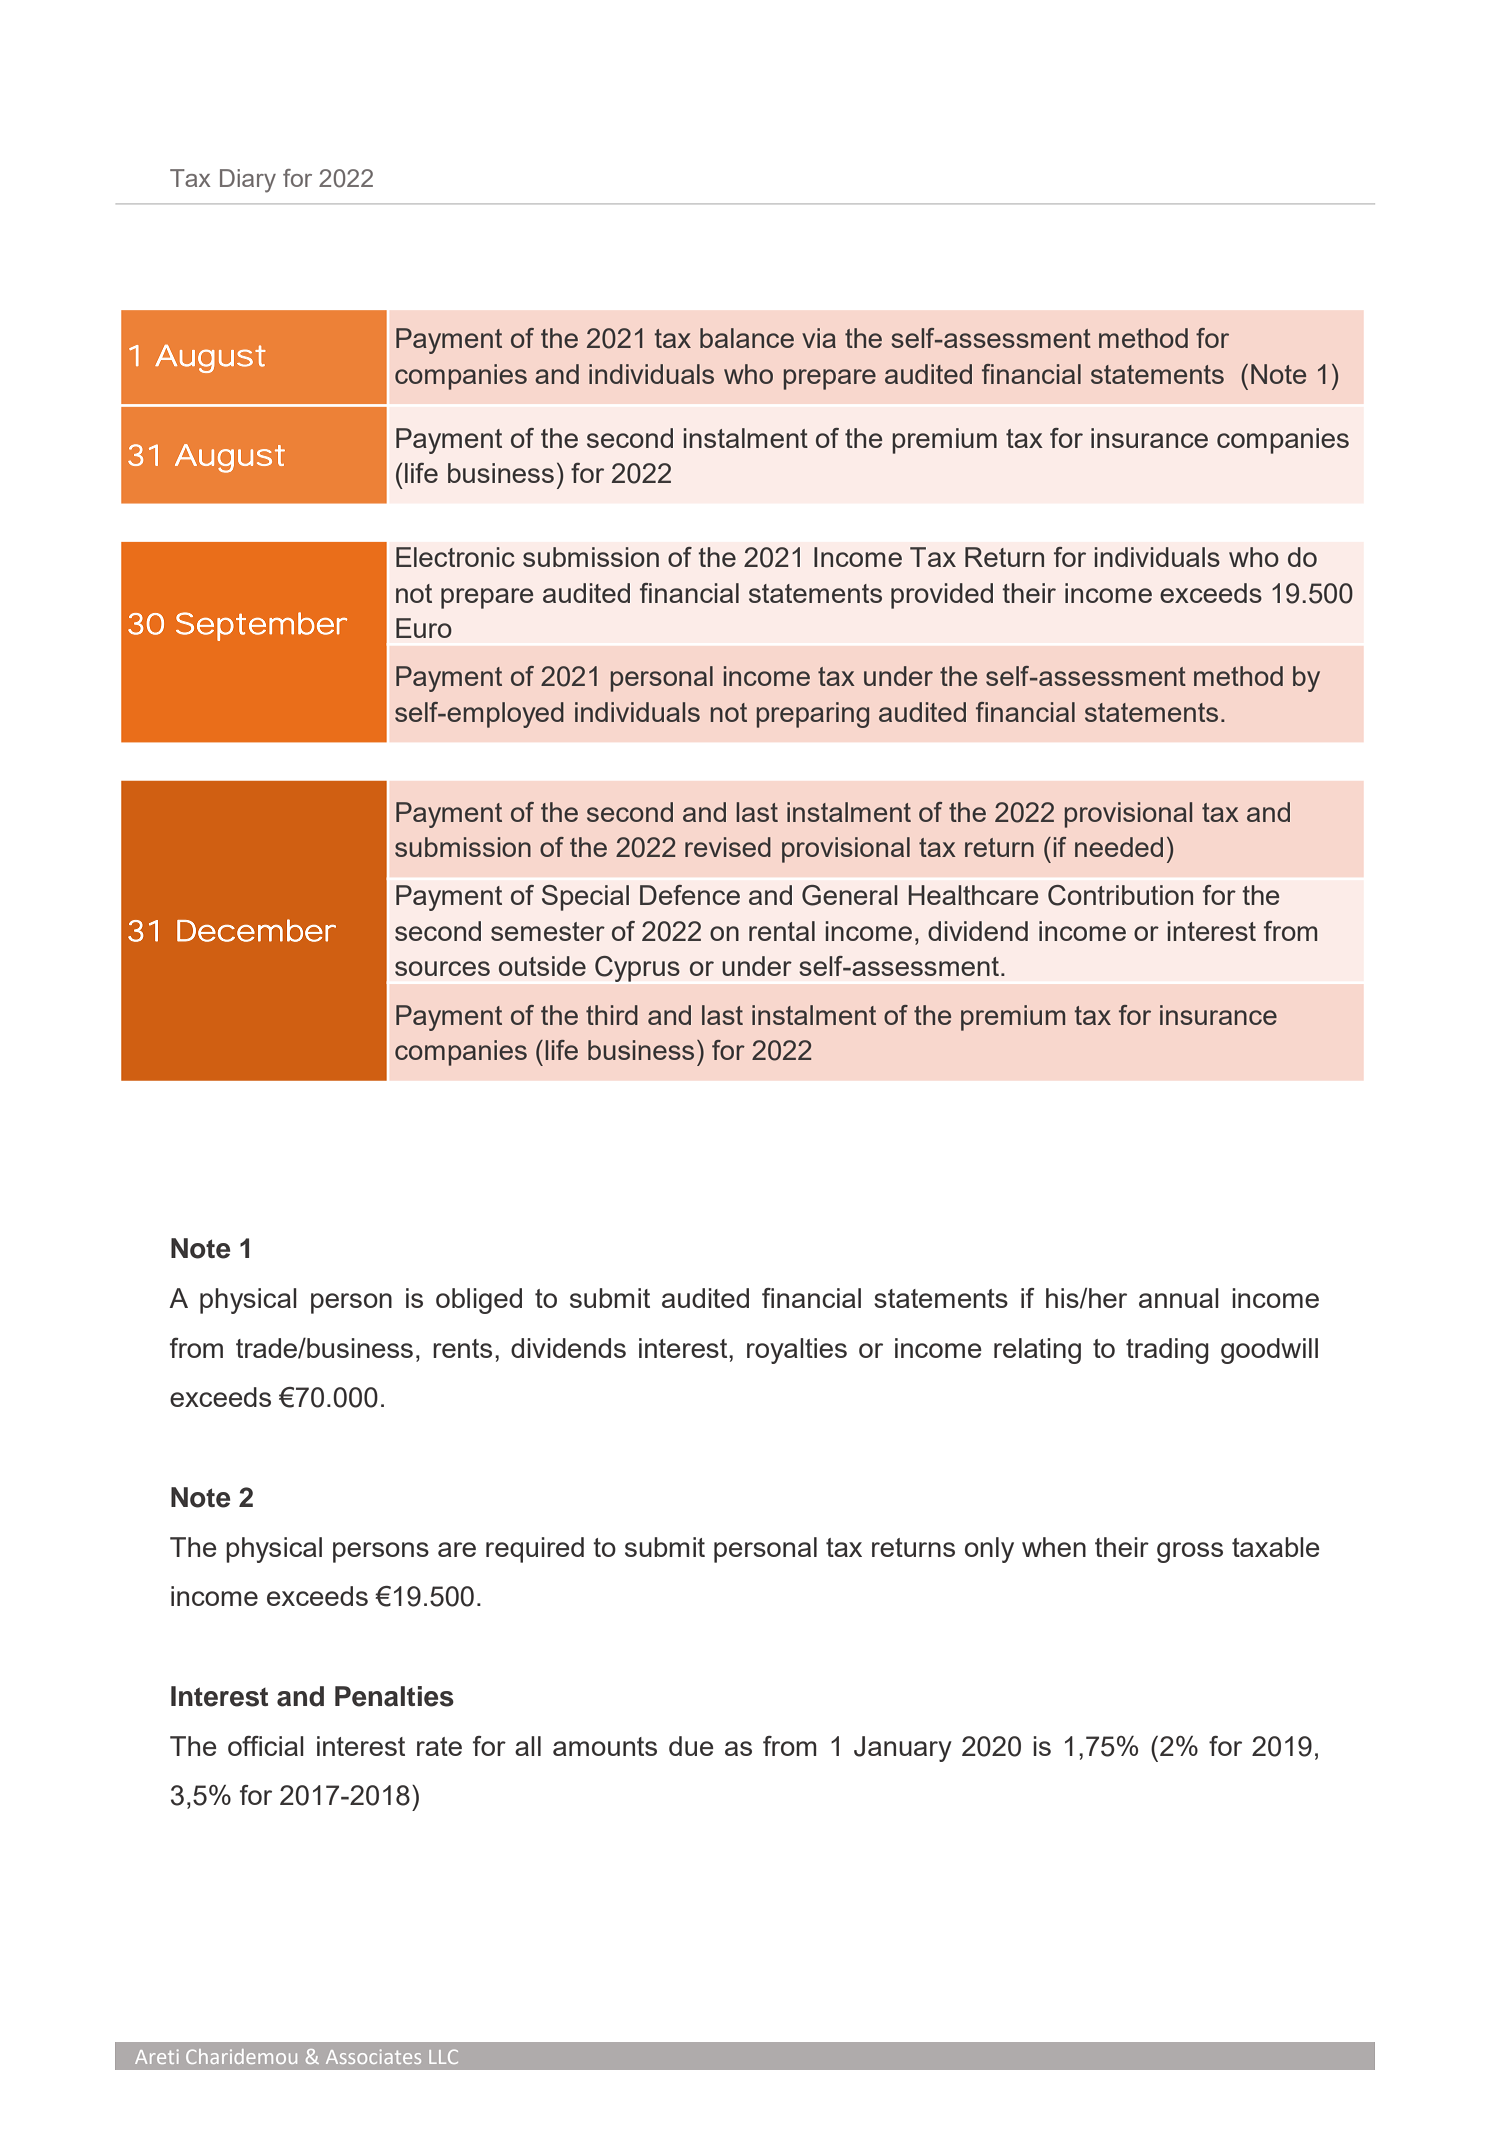 This screenshot has width=1492, height=2155. What do you see at coordinates (747, 338) in the screenshot?
I see `balance` at bounding box center [747, 338].
